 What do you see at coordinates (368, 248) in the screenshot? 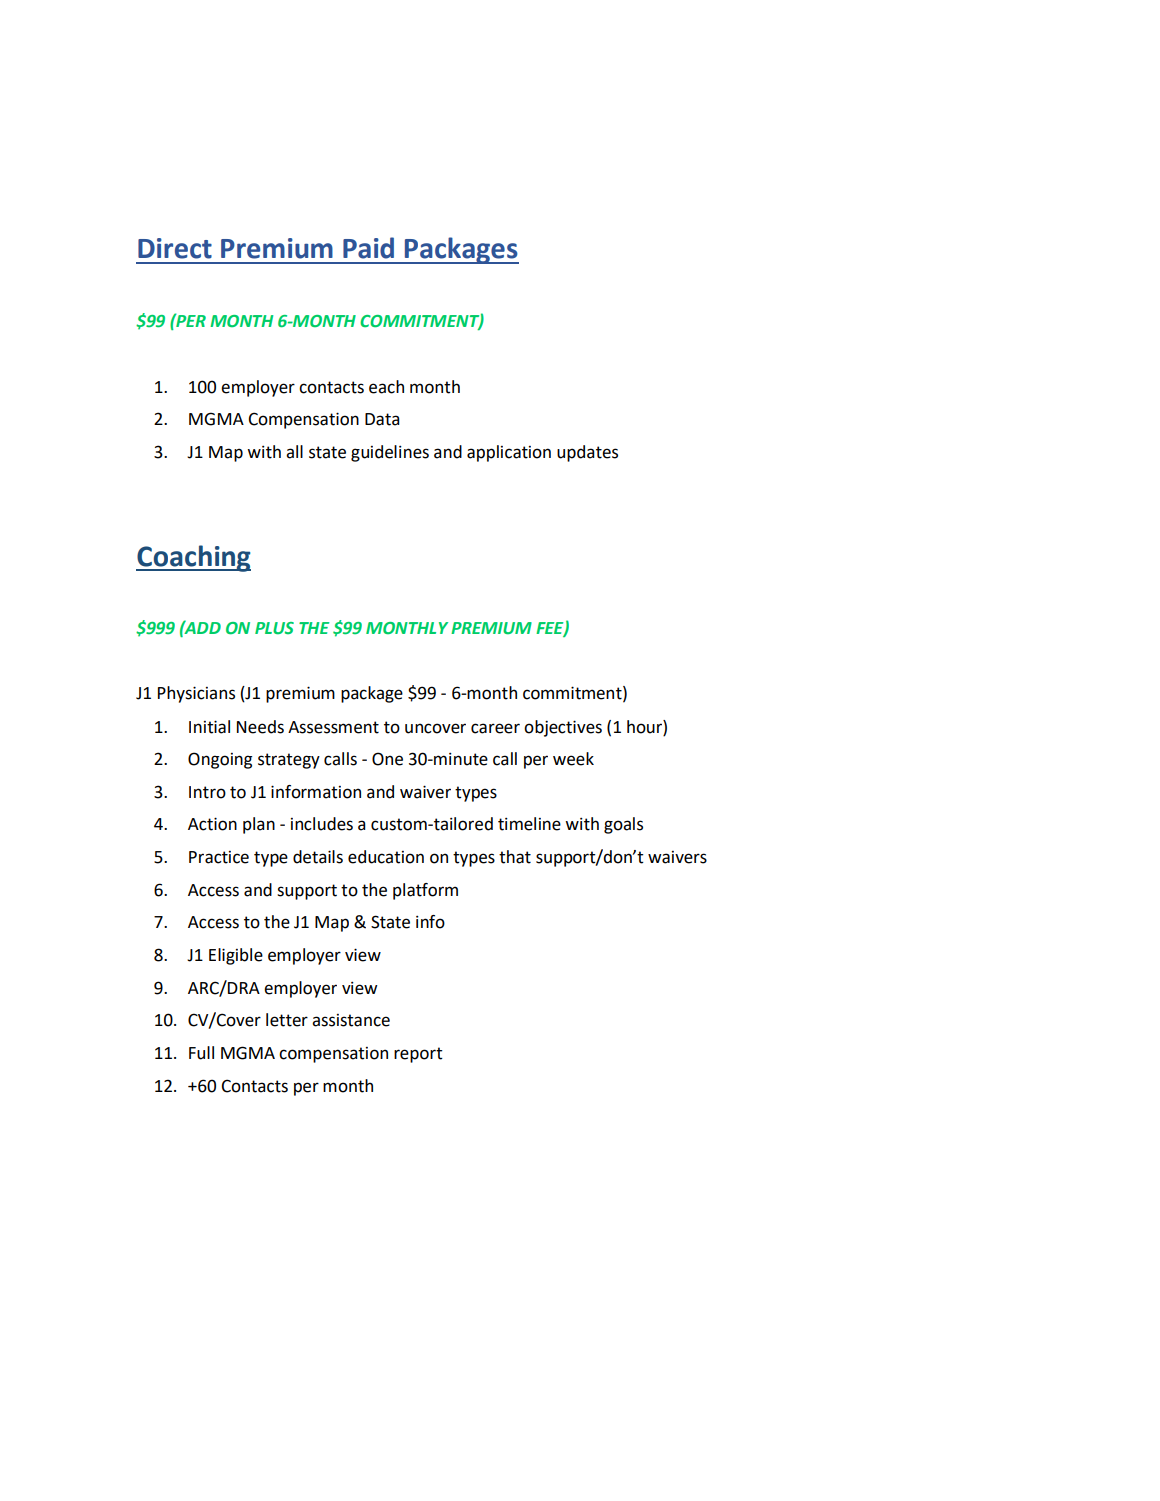
I see `Paid` at bounding box center [368, 248].
